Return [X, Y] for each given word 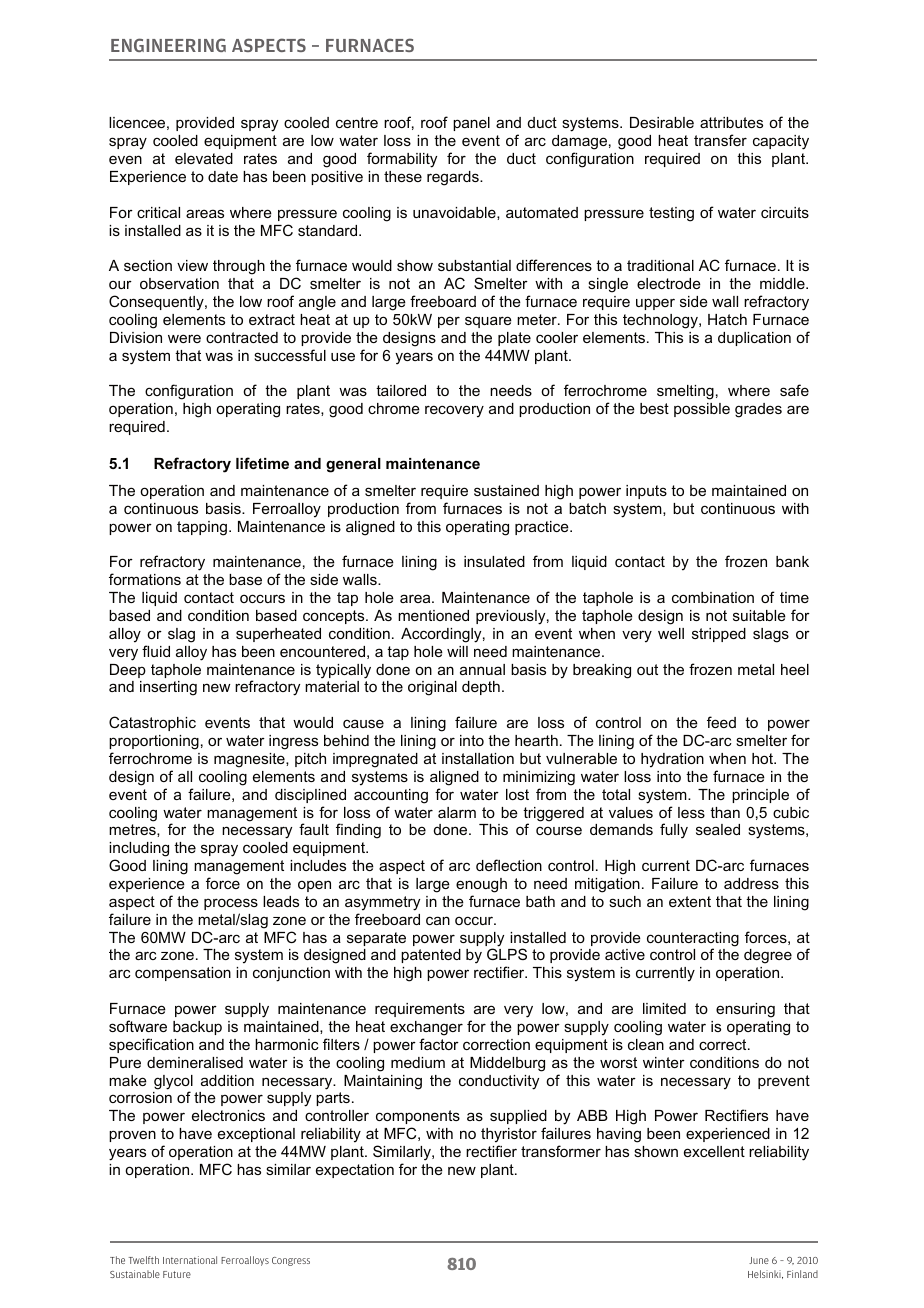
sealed [718, 829]
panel [471, 124]
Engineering [168, 45]
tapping [203, 528]
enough [481, 885]
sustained [506, 490]
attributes [731, 122]
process [231, 904]
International [190, 1260]
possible [702, 410]
